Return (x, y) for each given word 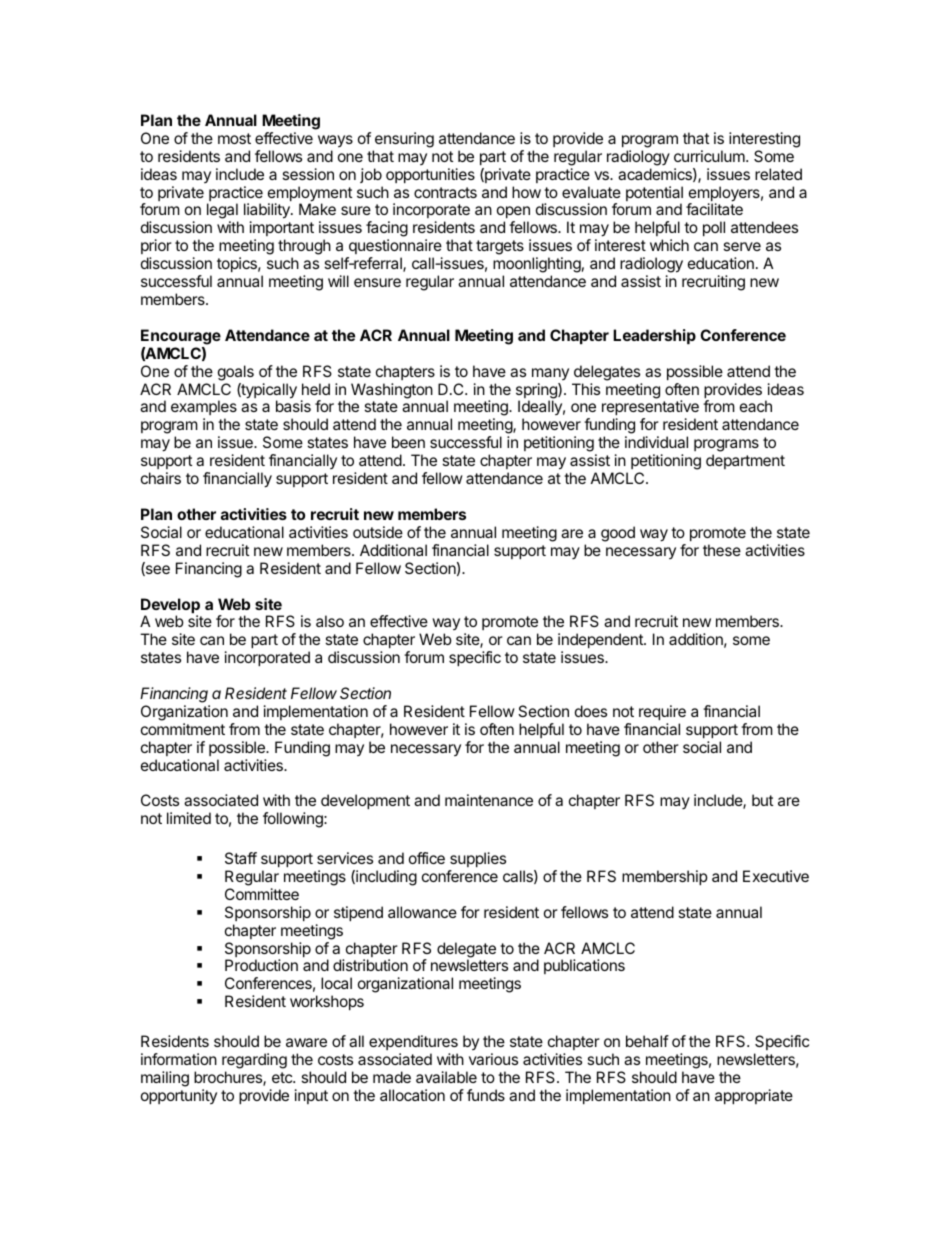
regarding (254, 1061)
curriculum (710, 156)
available (446, 1077)
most (234, 138)
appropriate (754, 1096)
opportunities (430, 175)
